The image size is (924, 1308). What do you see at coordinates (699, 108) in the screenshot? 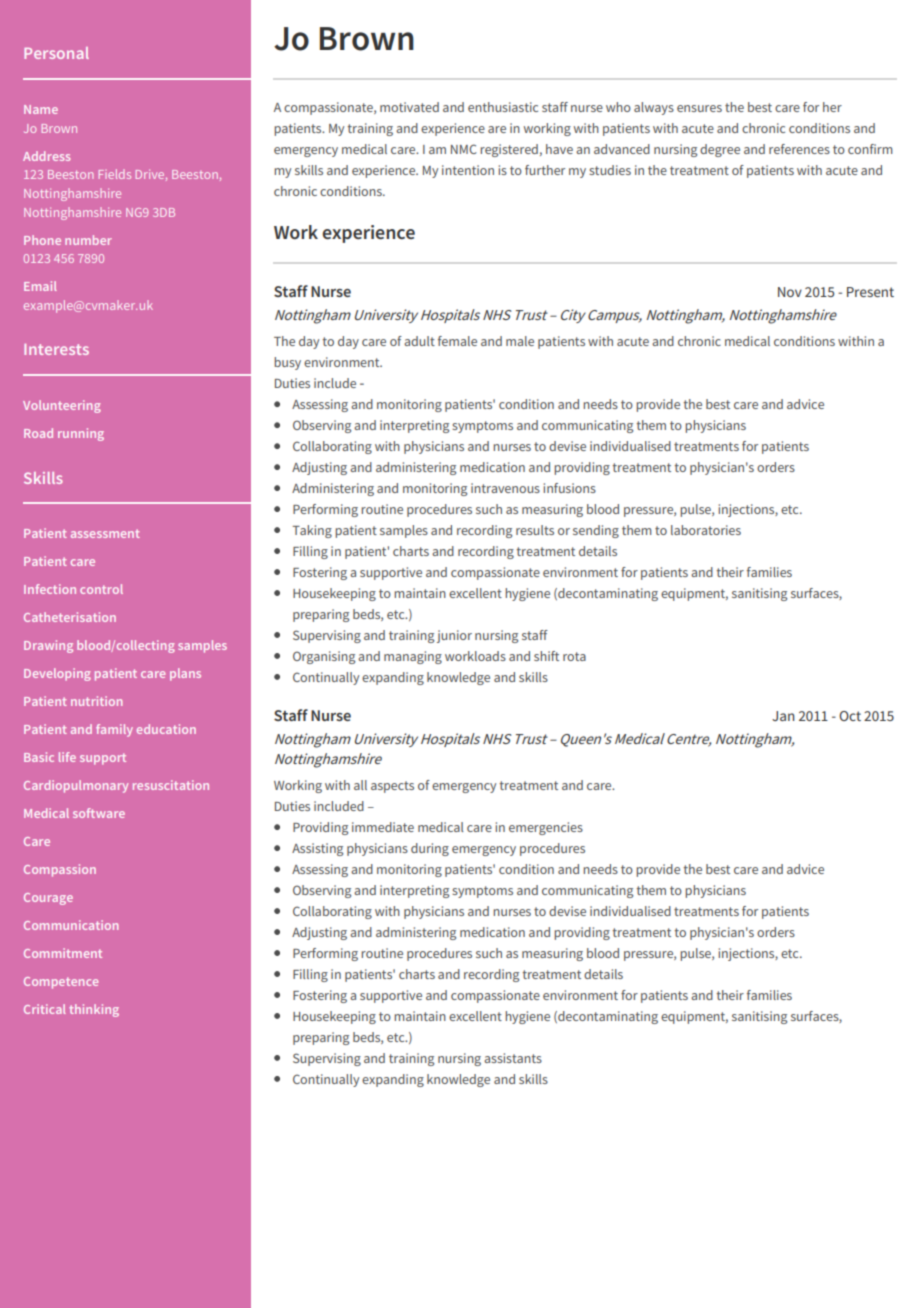
I see `ensures` at bounding box center [699, 108].
